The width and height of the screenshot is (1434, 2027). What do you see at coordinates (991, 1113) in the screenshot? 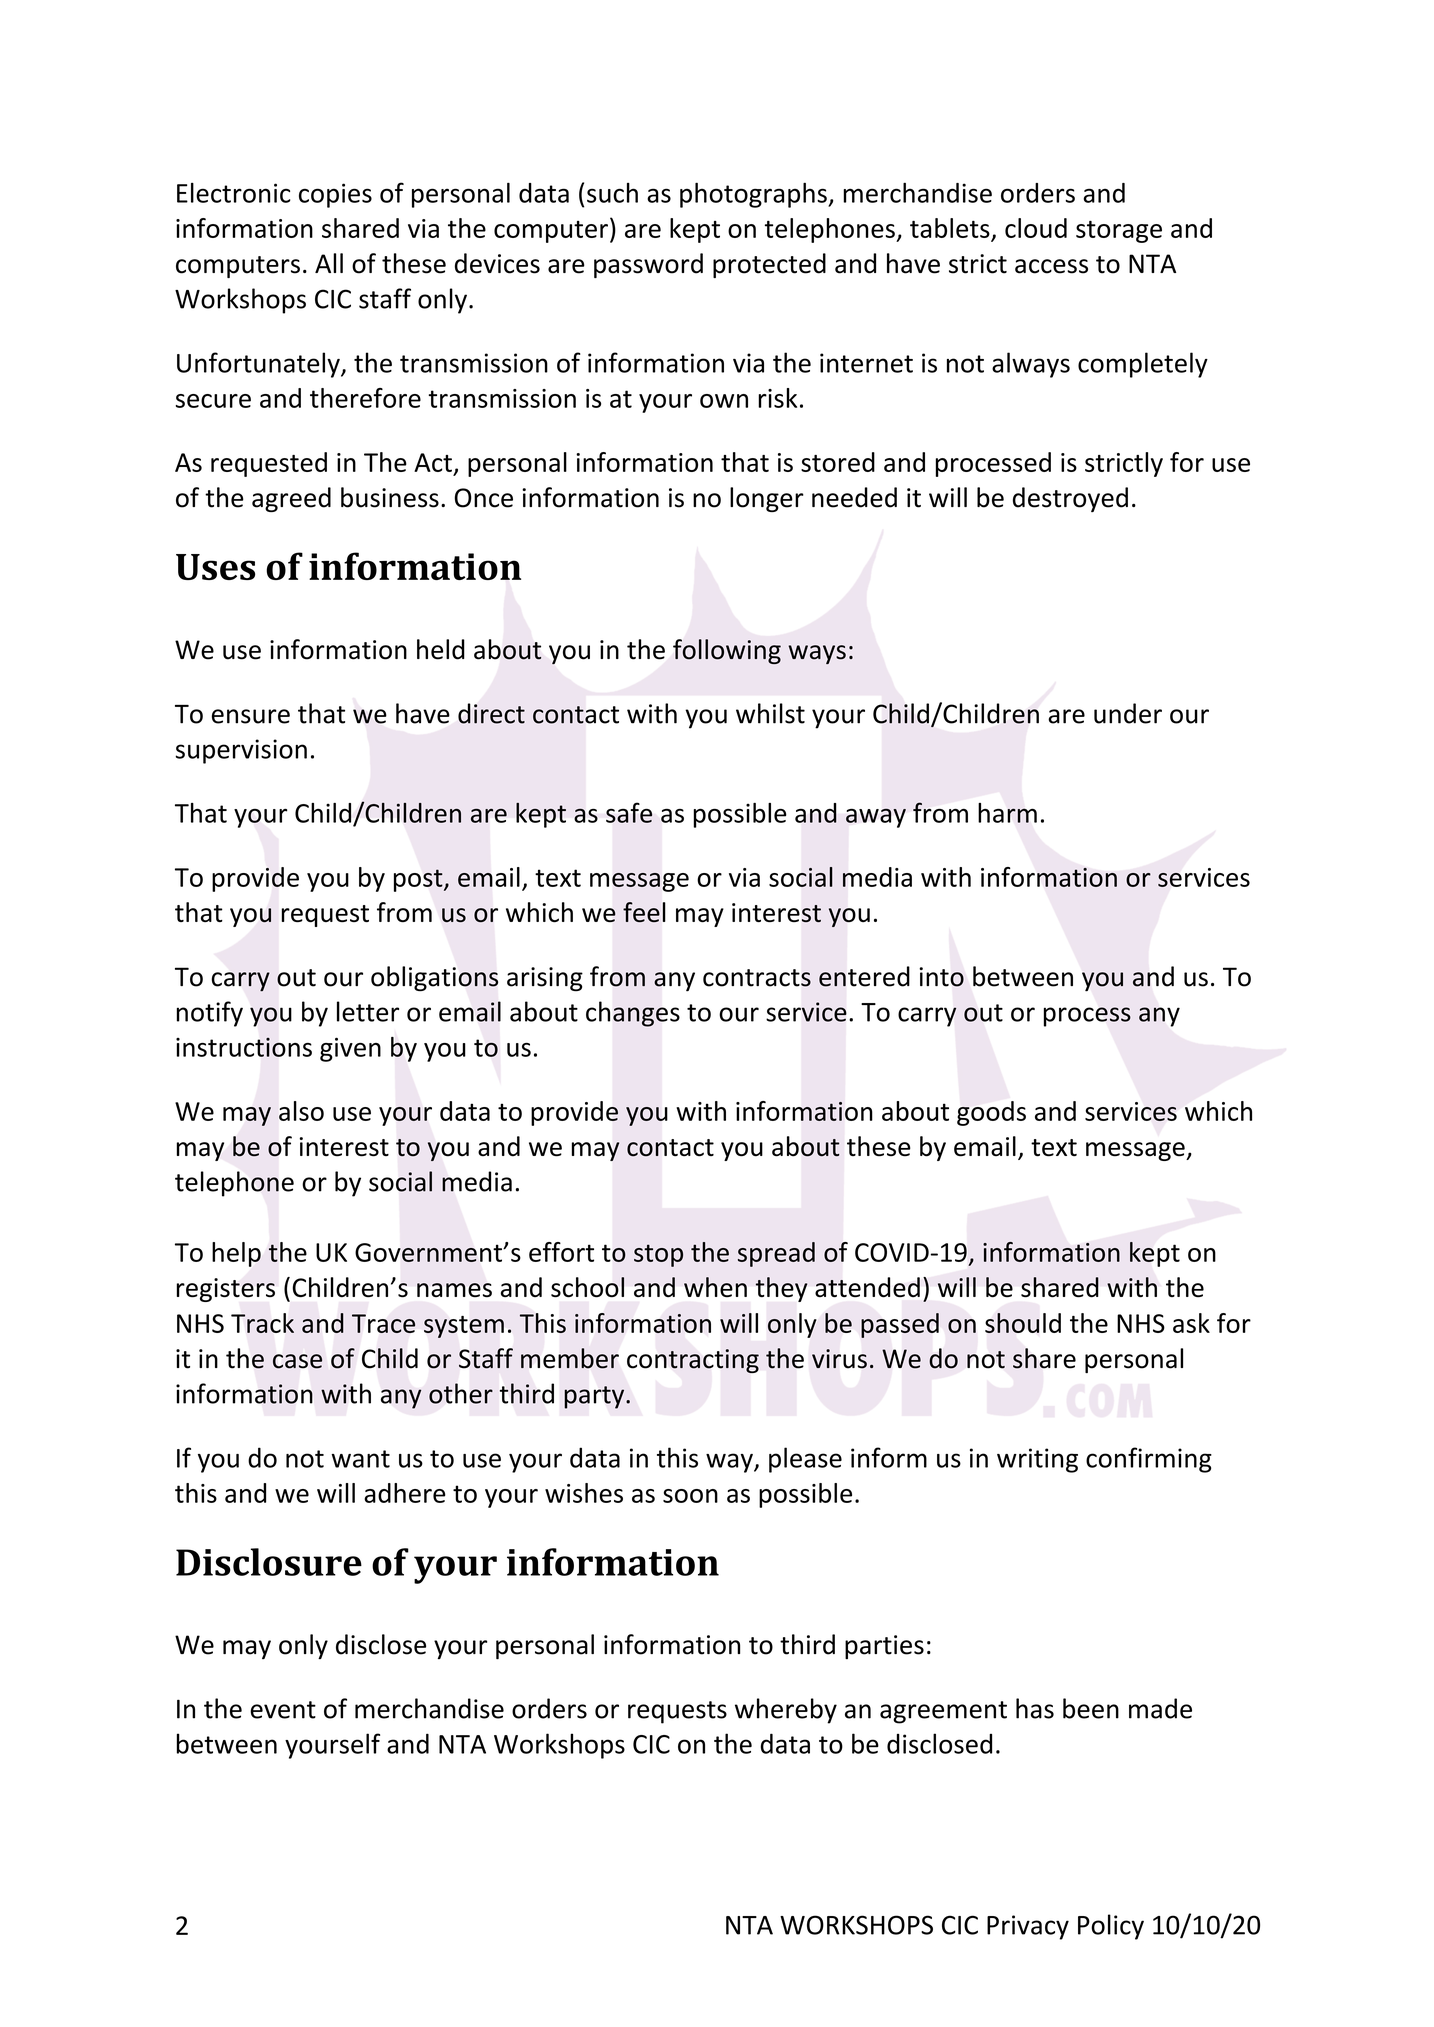
I see `goods` at bounding box center [991, 1113].
